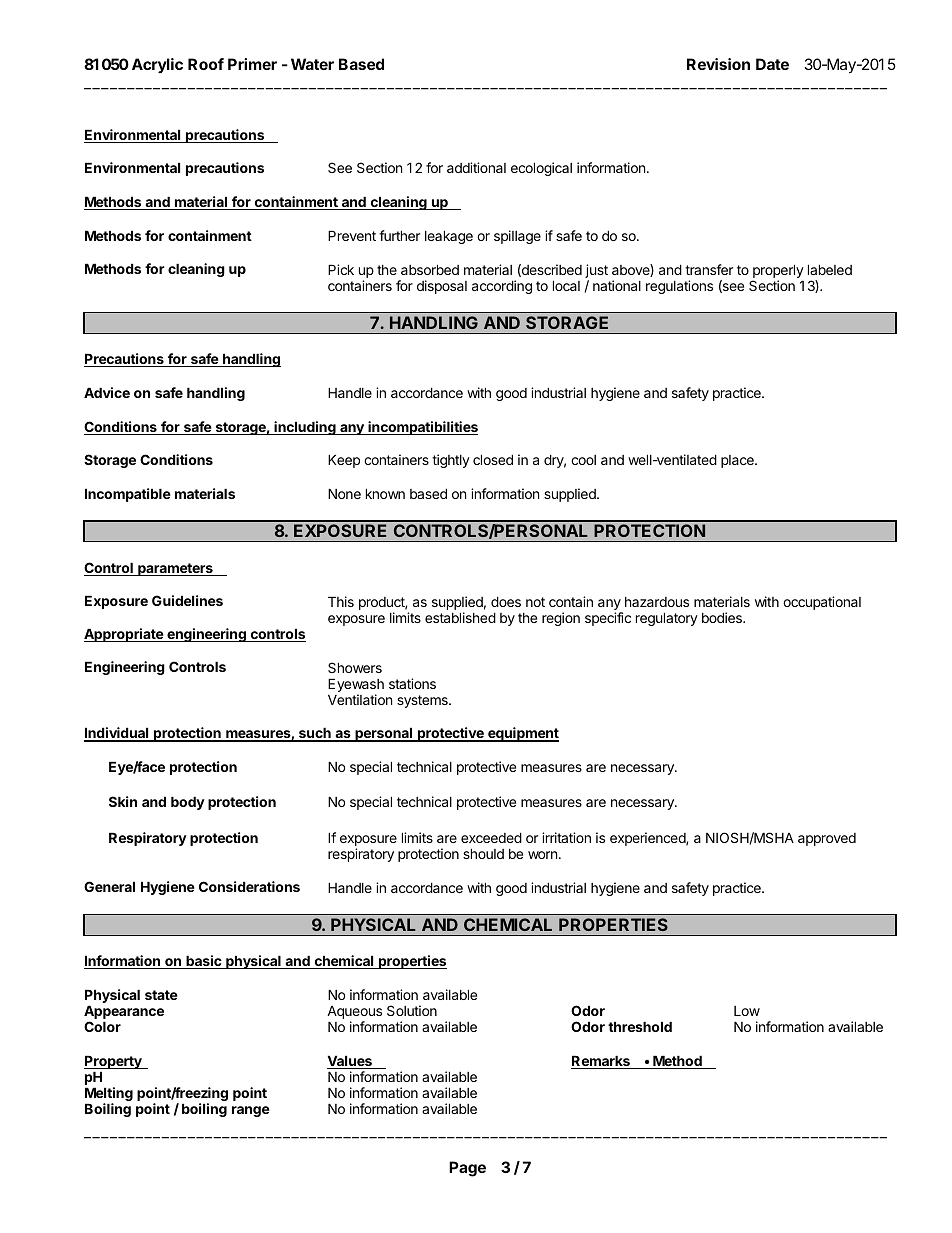  I want to click on established, so click(460, 617).
